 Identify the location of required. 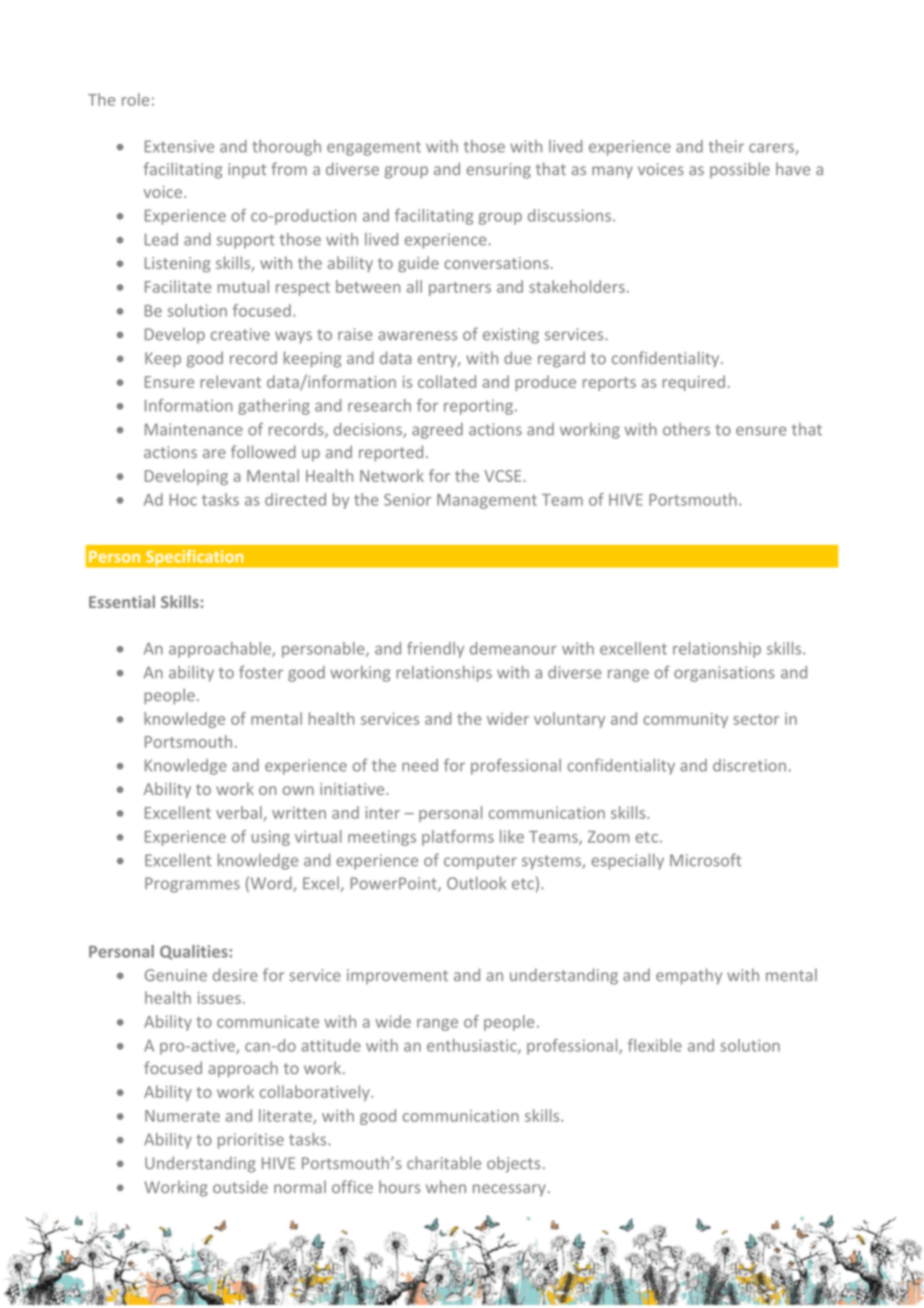
(693, 383).
